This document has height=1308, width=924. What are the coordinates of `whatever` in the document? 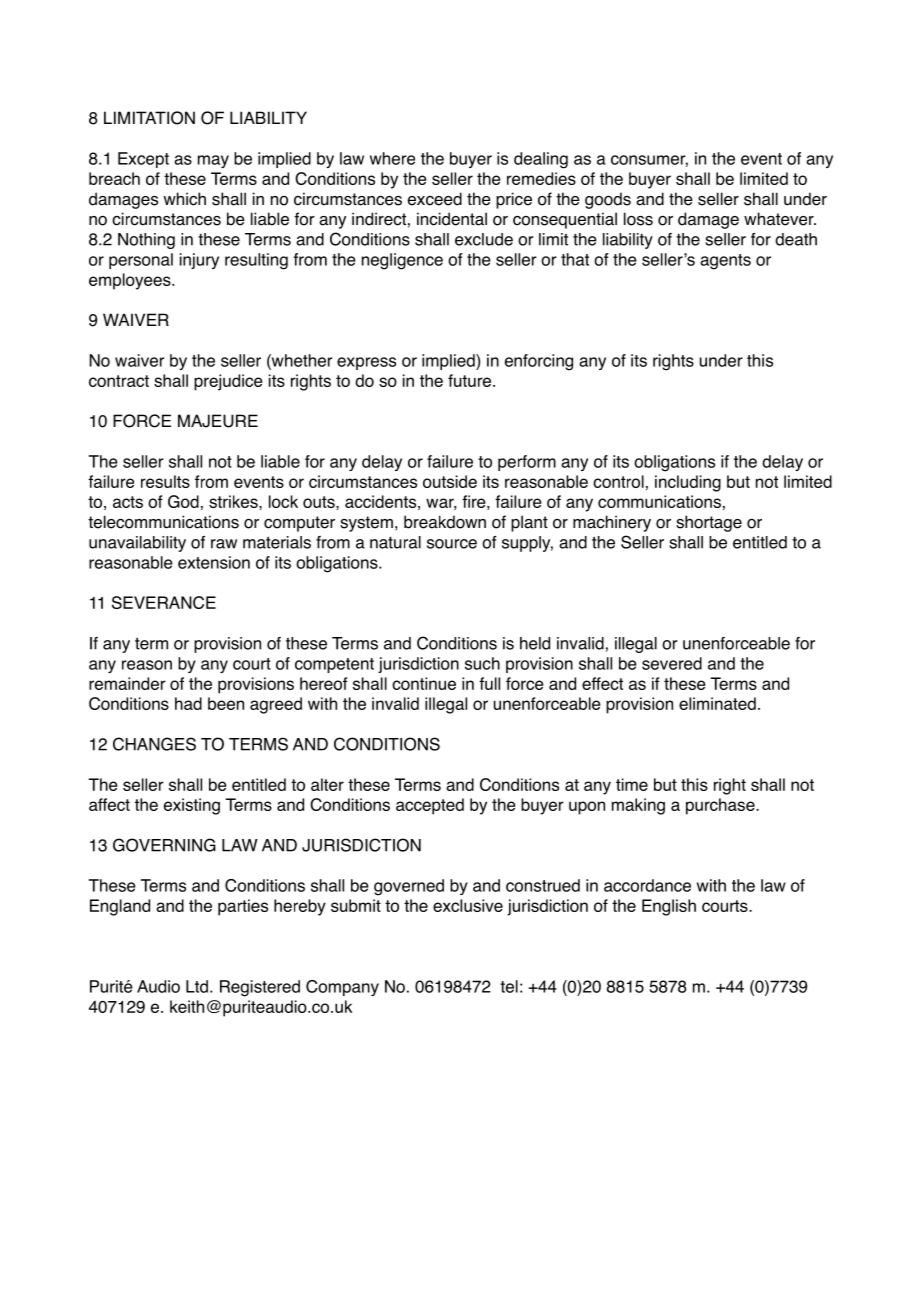 It's located at (780, 219).
